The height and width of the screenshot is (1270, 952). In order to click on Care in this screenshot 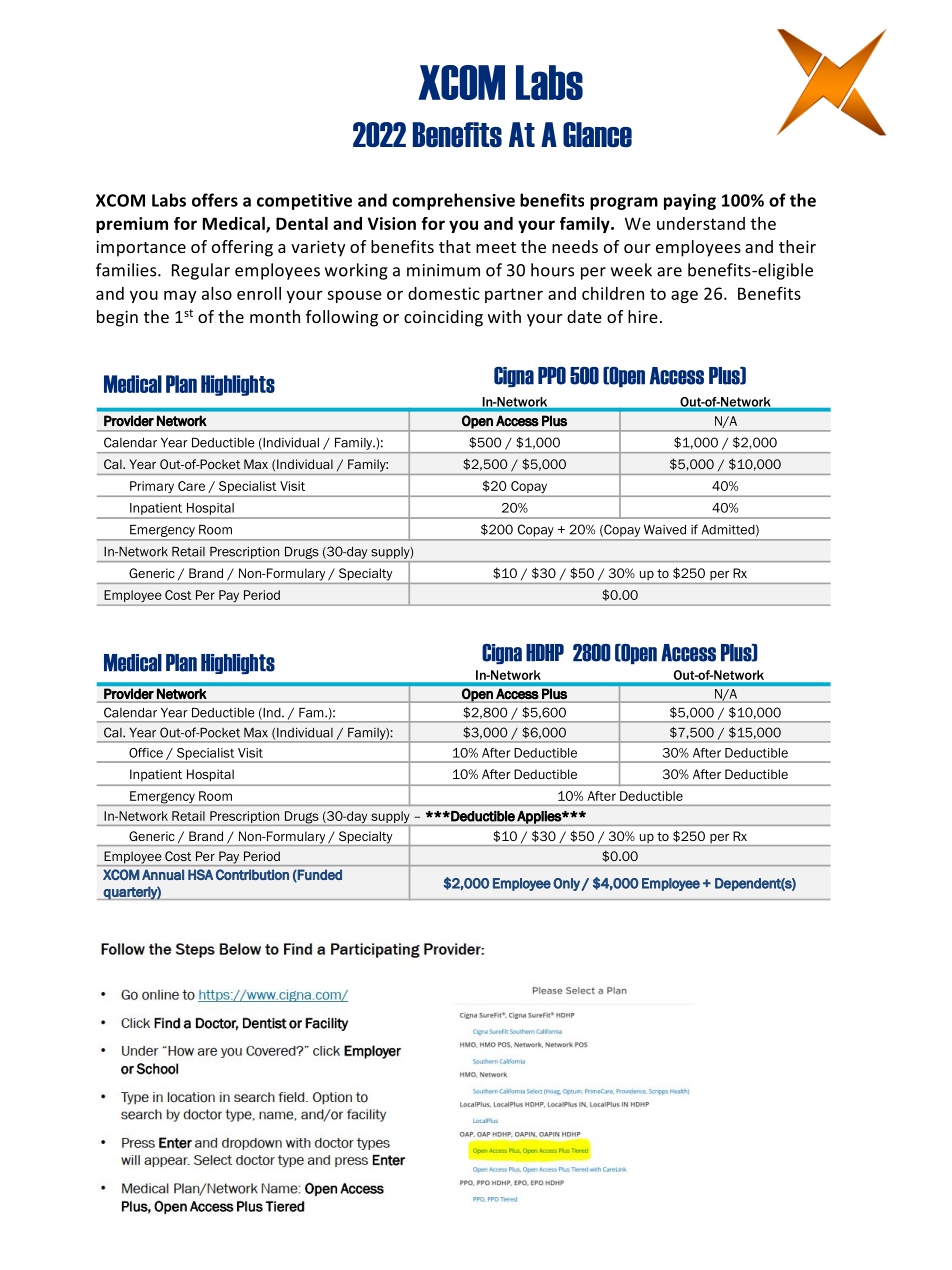, I will do `click(191, 486)`.
